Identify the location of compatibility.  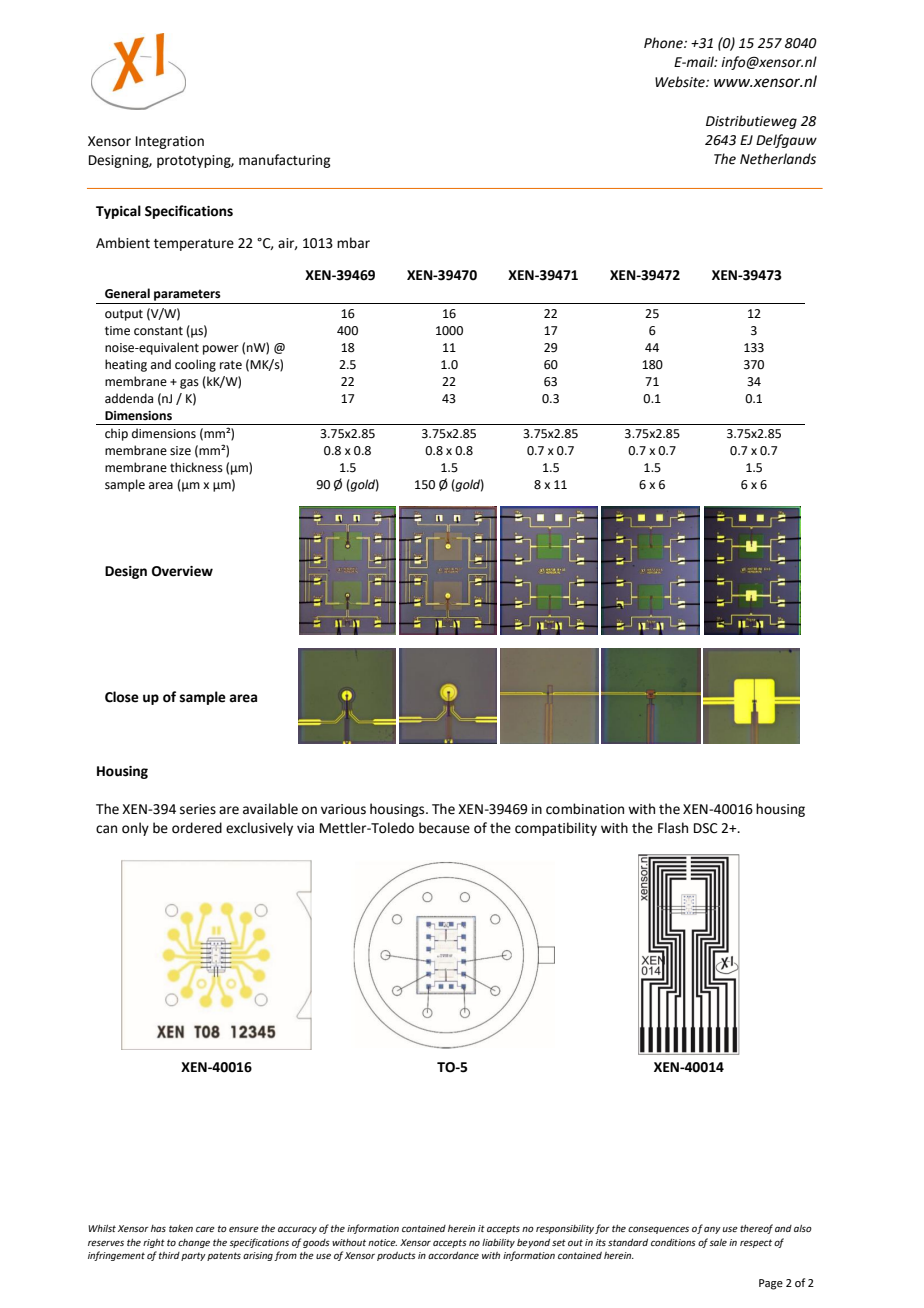
(556, 829).
